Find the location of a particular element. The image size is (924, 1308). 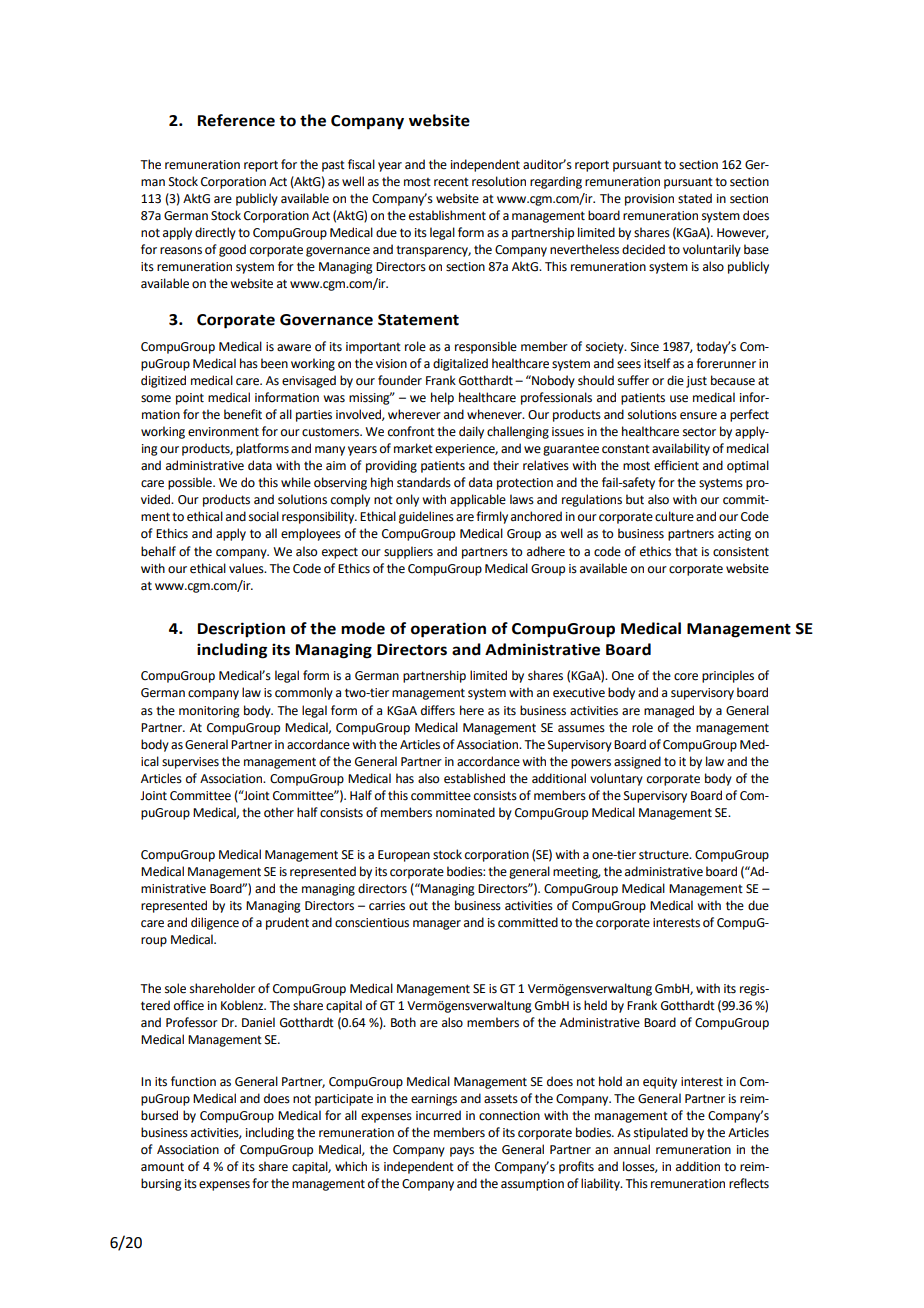

amount is located at coordinates (162, 1167).
